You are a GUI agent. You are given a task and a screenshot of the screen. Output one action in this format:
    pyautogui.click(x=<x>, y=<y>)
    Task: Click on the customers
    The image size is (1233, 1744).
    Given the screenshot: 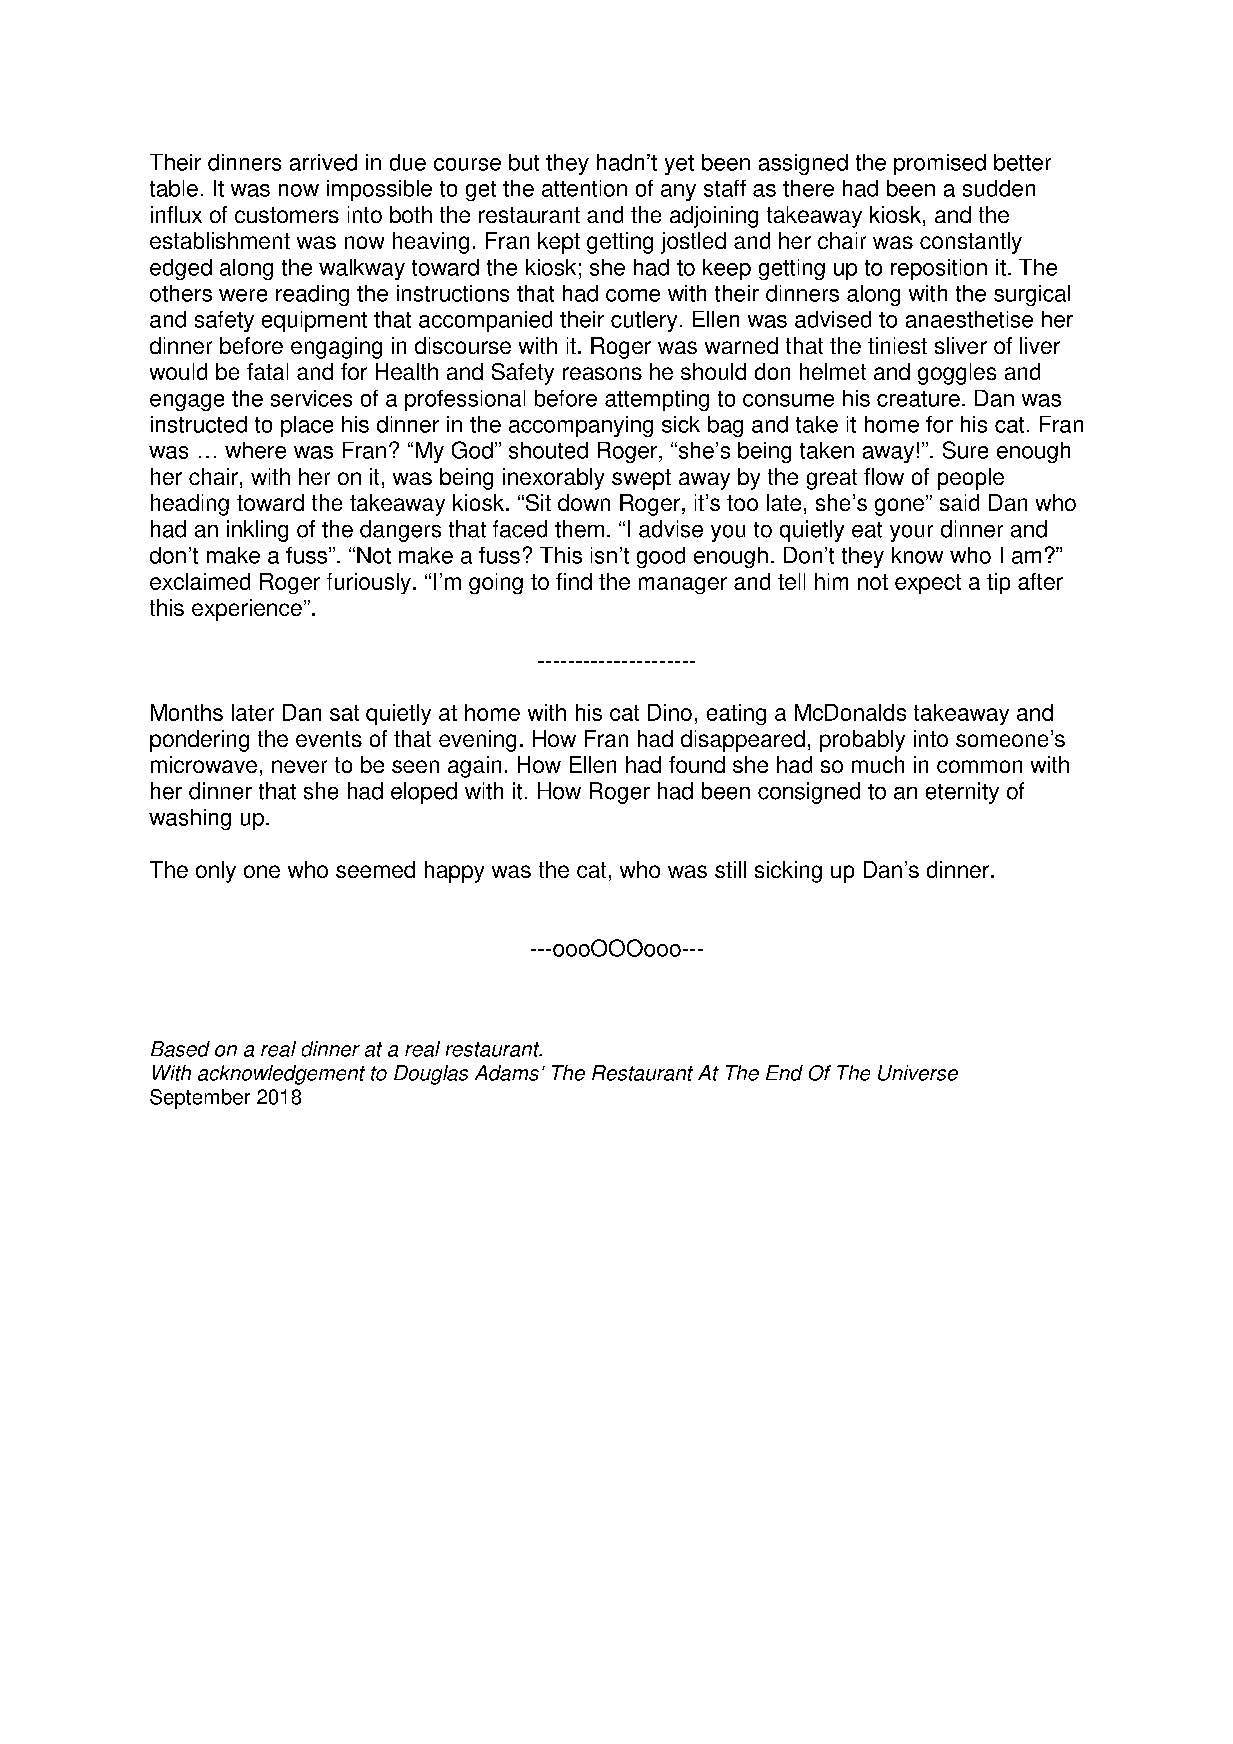 What is the action you would take?
    pyautogui.click(x=287, y=215)
